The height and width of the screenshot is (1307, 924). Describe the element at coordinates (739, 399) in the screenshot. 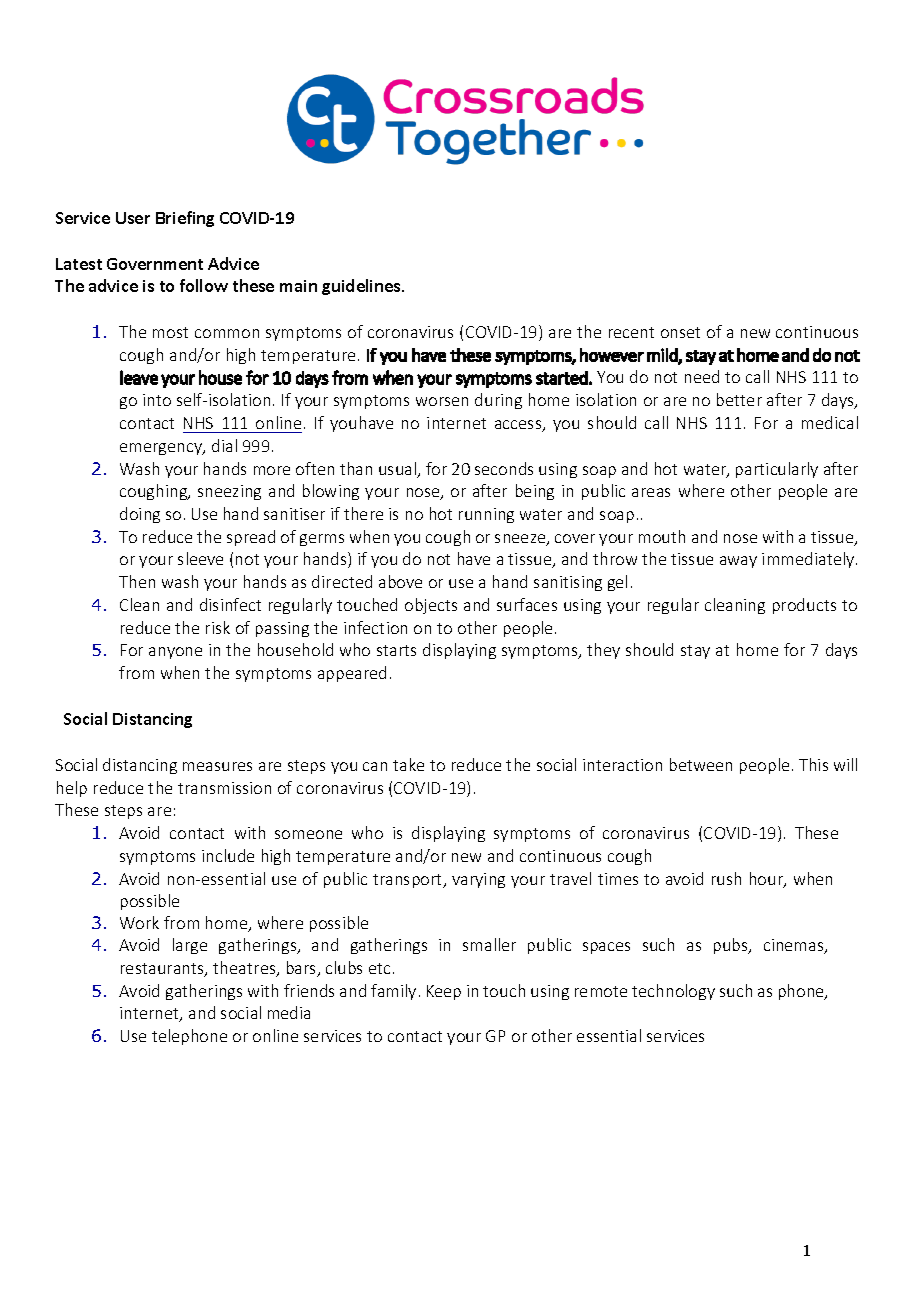

I see `better` at that location.
